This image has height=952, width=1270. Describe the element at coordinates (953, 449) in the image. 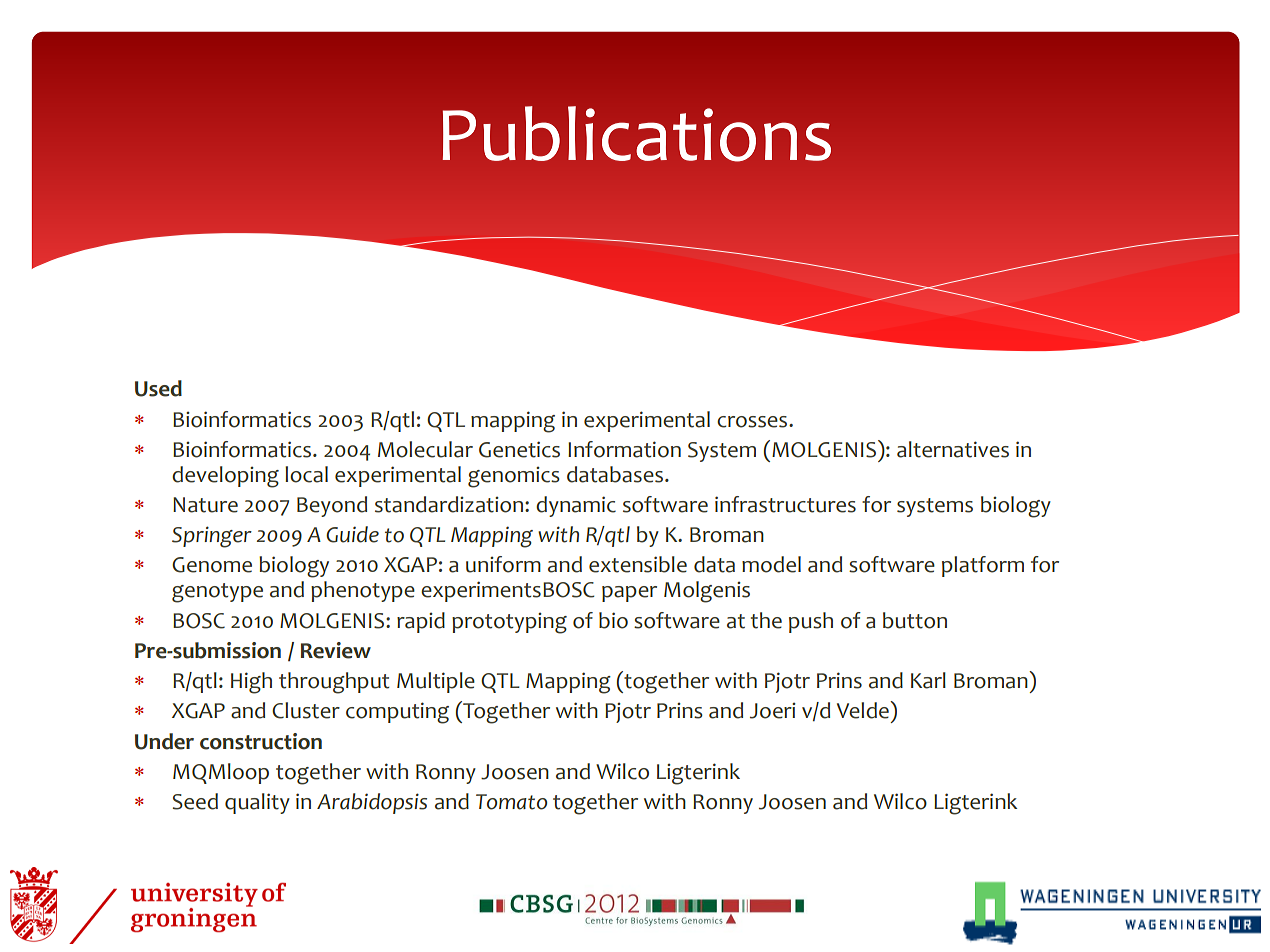

I see `alternatives` at that location.
